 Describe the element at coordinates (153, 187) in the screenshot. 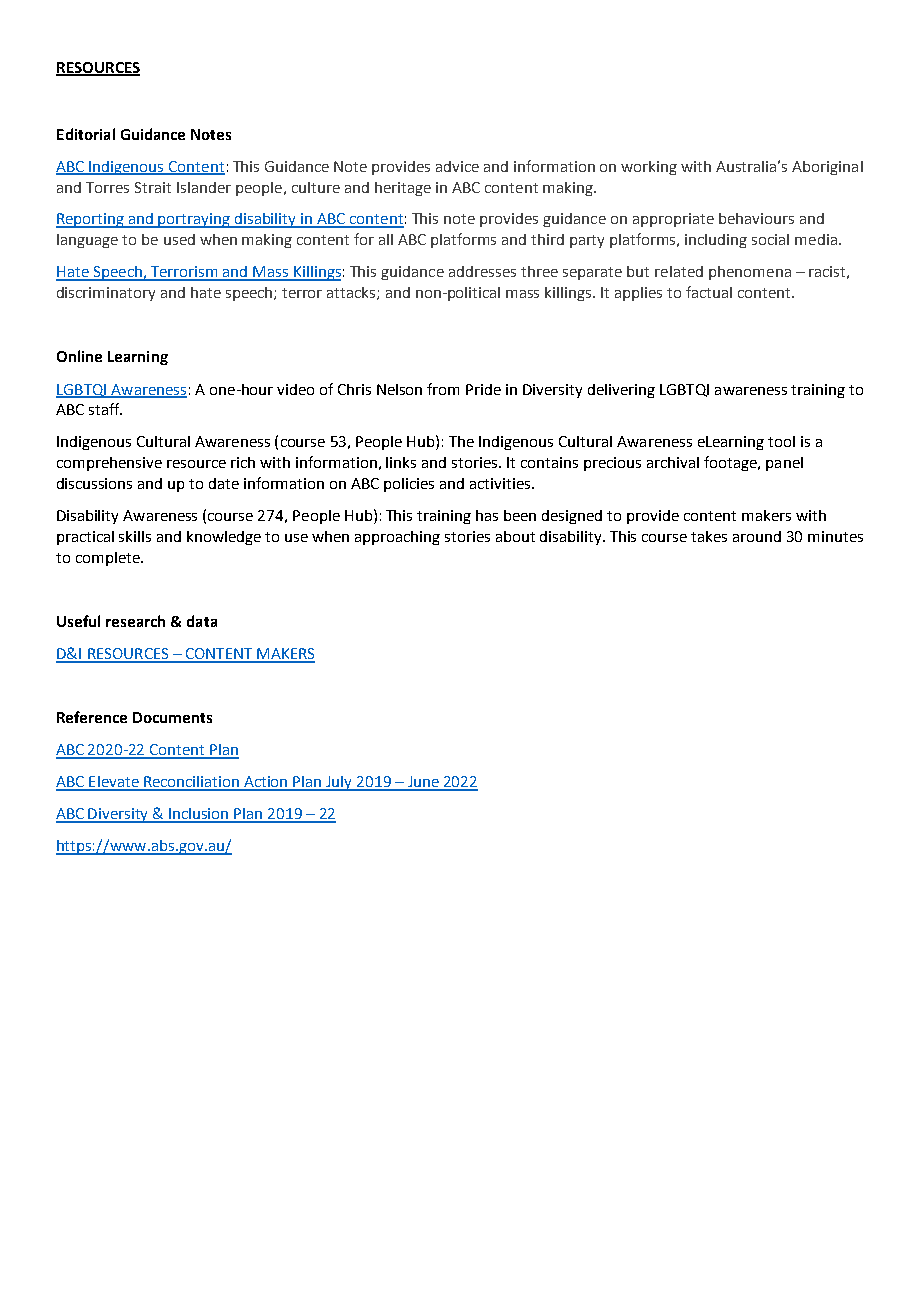

I see `Strait` at that location.
